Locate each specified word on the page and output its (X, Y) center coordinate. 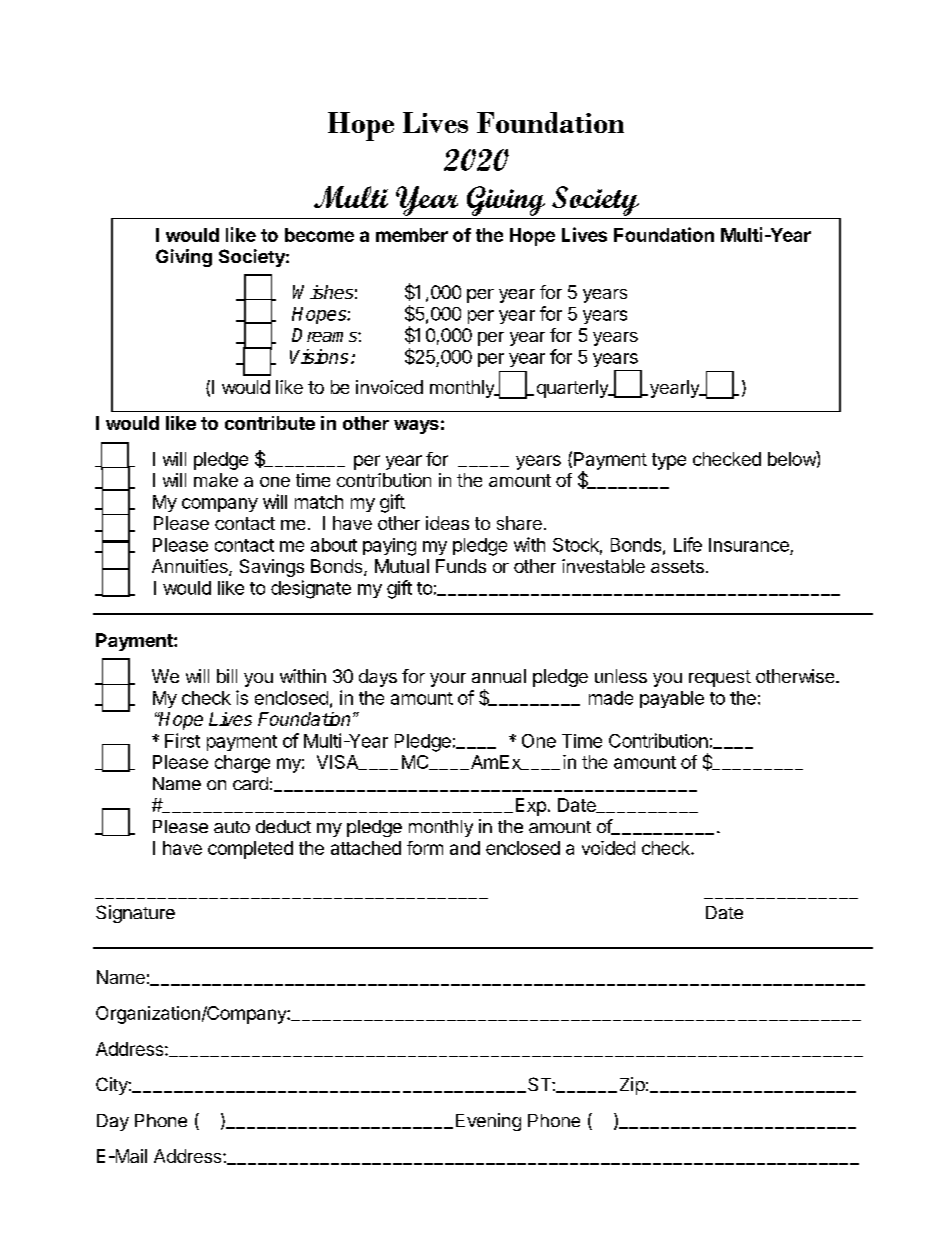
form (425, 848)
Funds (461, 566)
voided (608, 848)
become (319, 235)
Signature (135, 914)
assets (677, 566)
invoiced (389, 387)
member (412, 235)
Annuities (191, 567)
